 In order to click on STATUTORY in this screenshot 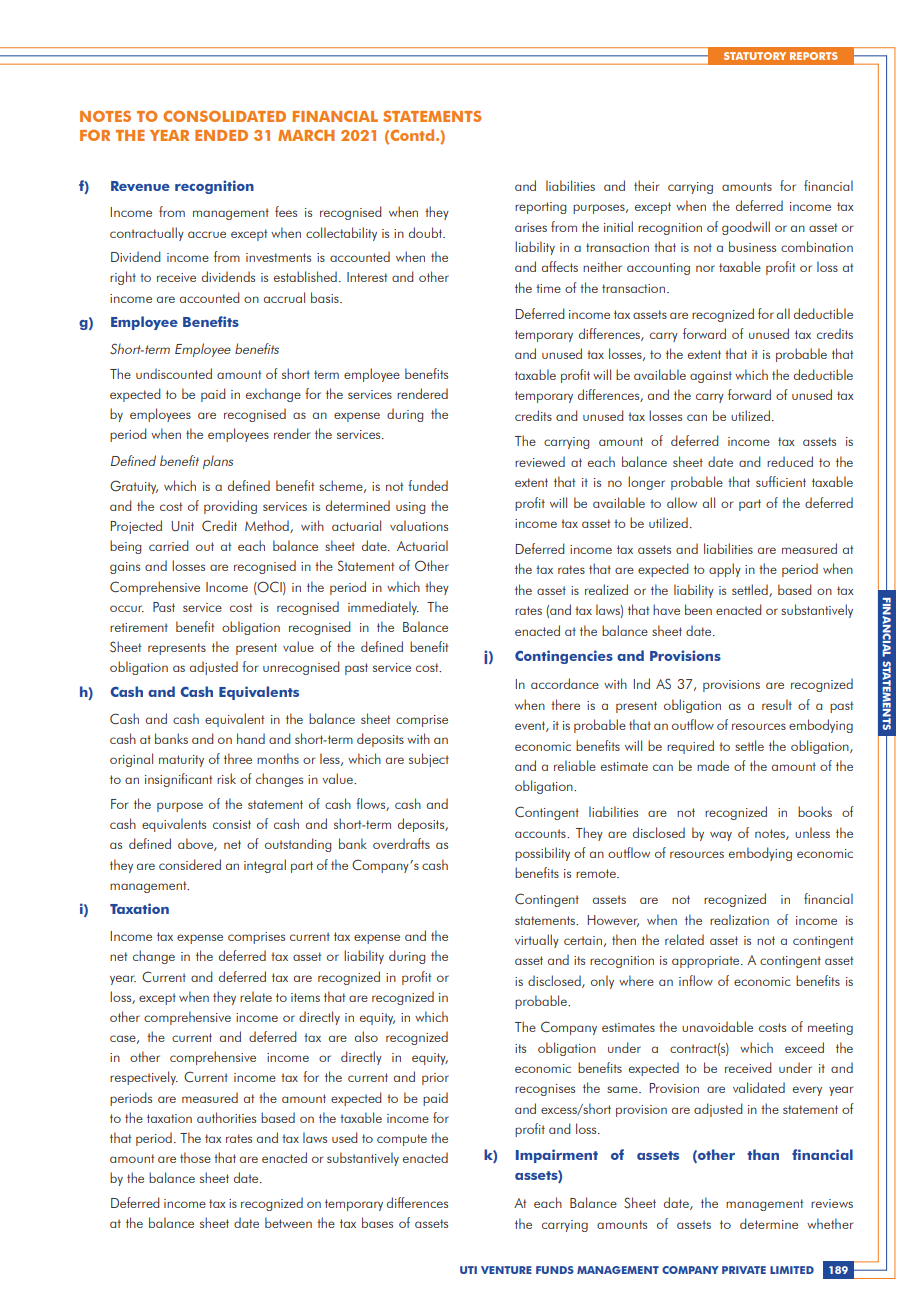, I will do `click(755, 56)`.
